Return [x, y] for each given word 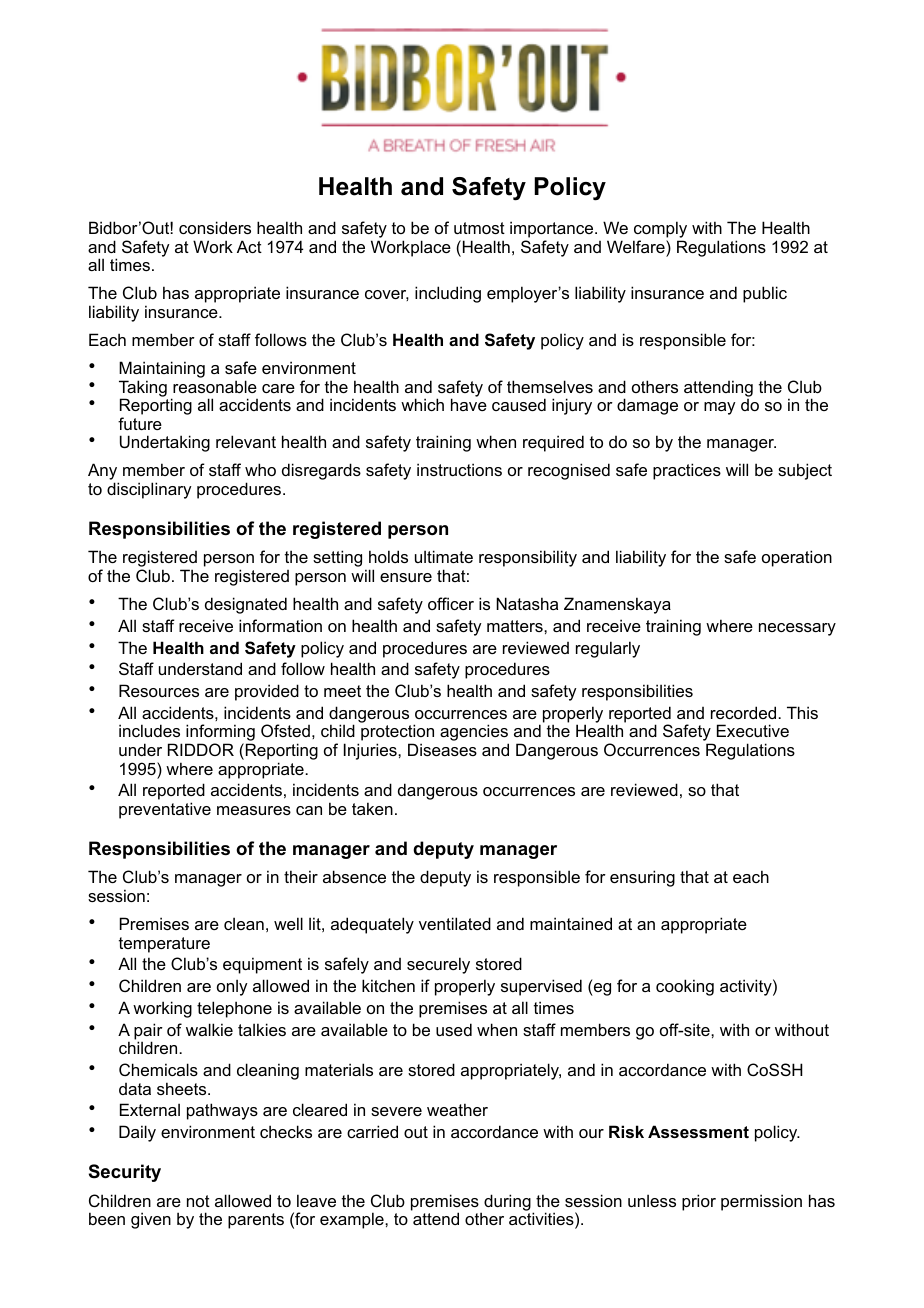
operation [797, 558]
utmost [479, 228]
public [765, 294]
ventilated [455, 923]
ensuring [642, 878]
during [507, 1202]
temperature [164, 945]
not [198, 1201]
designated [246, 605]
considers [215, 227]
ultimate [444, 556]
